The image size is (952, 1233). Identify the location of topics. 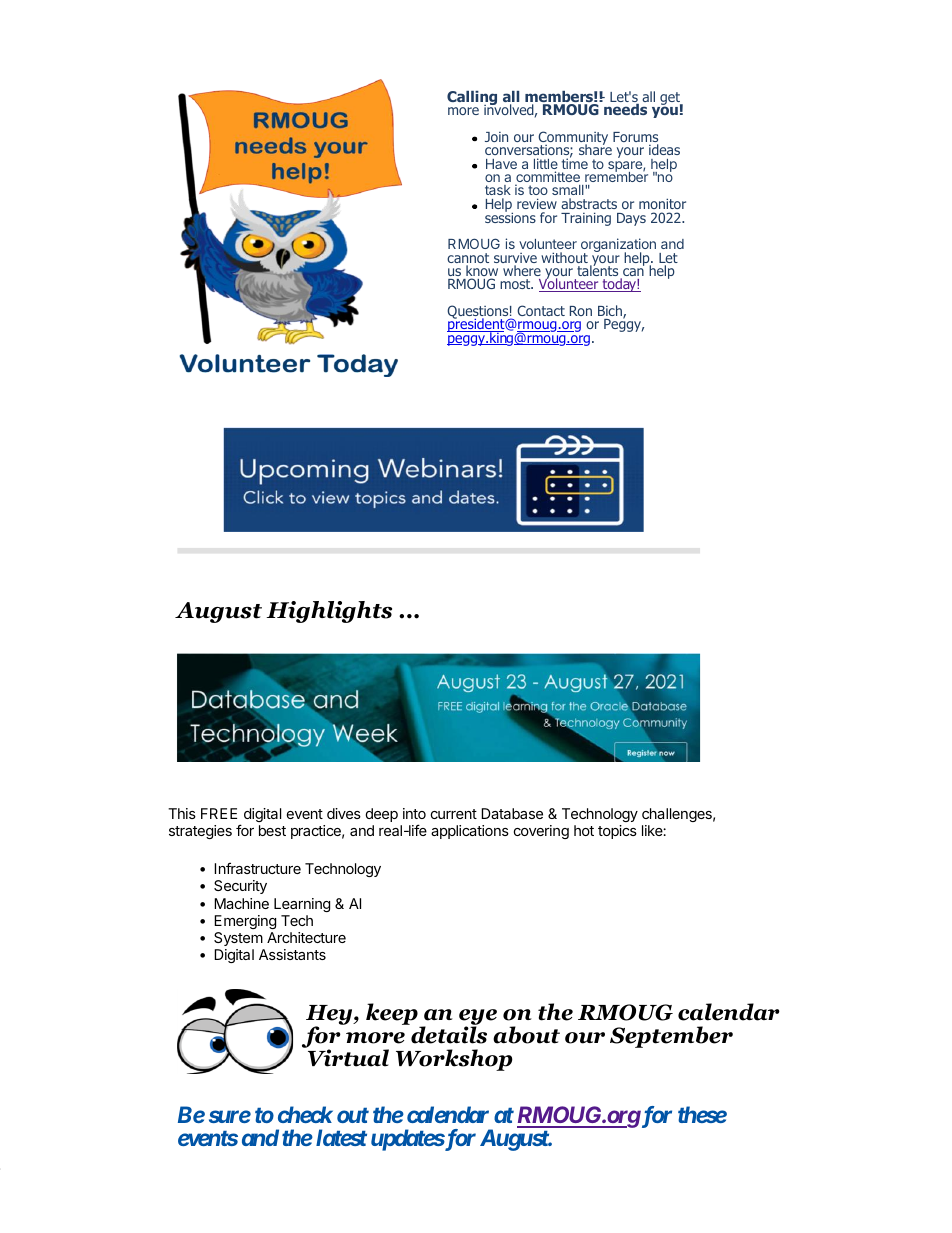
(617, 832).
